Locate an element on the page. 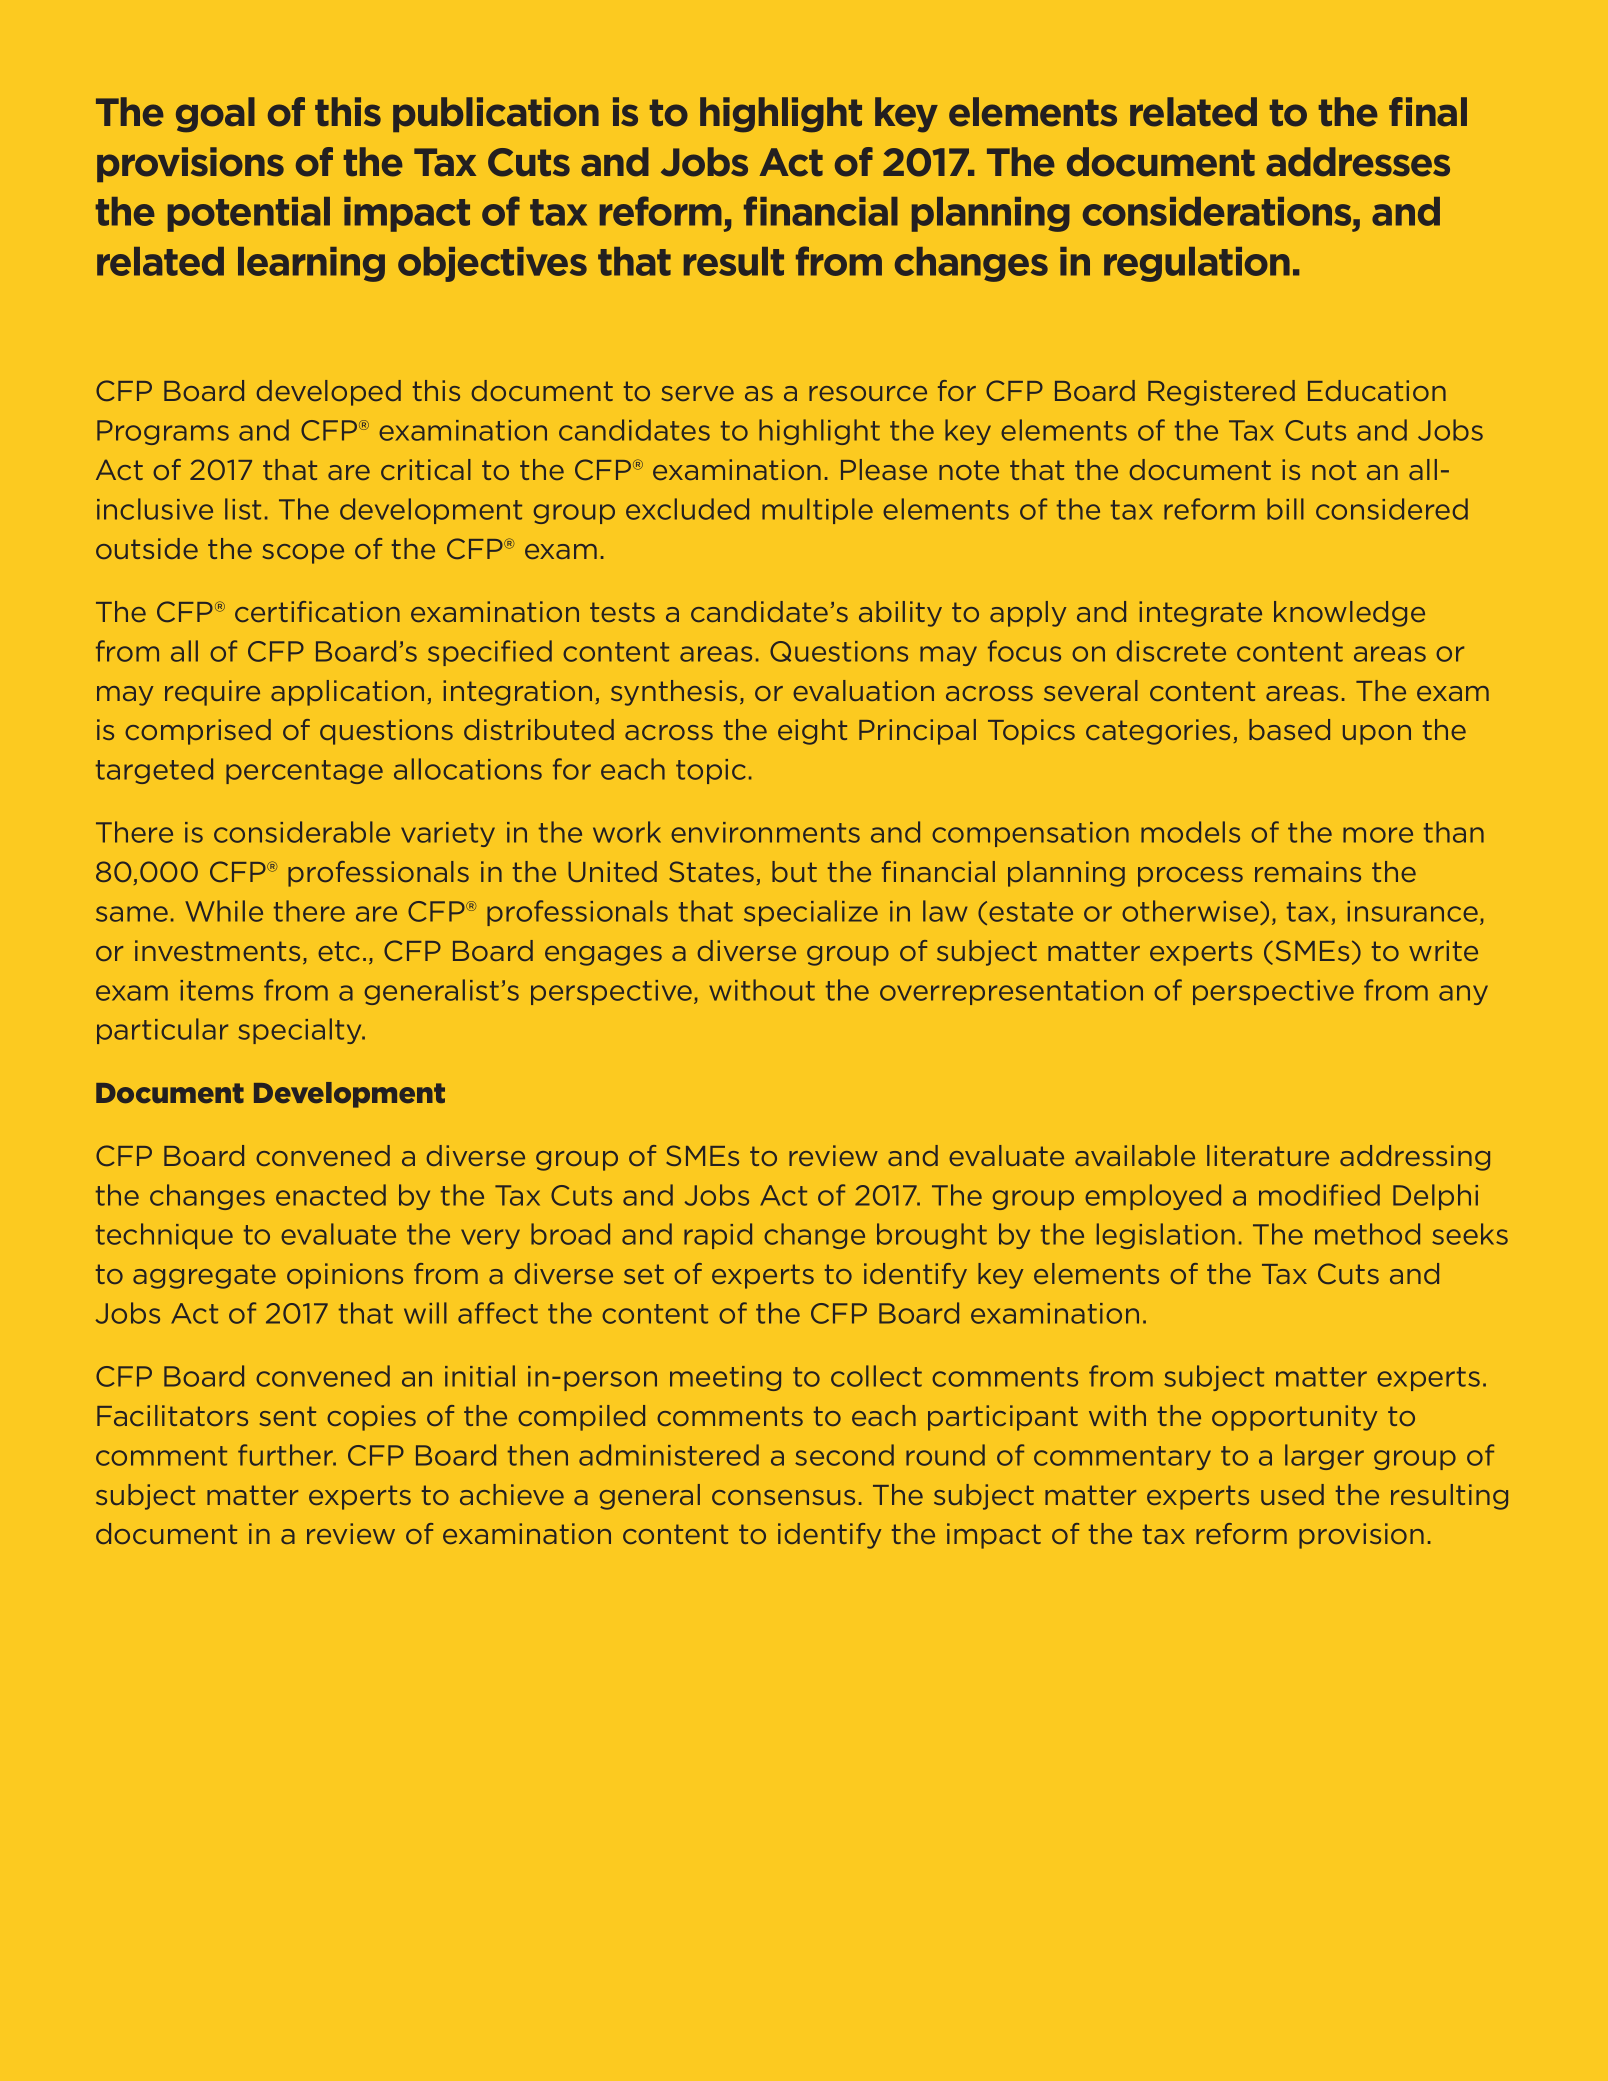 The height and width of the page is (2081, 1608). environments is located at coordinates (765, 832).
